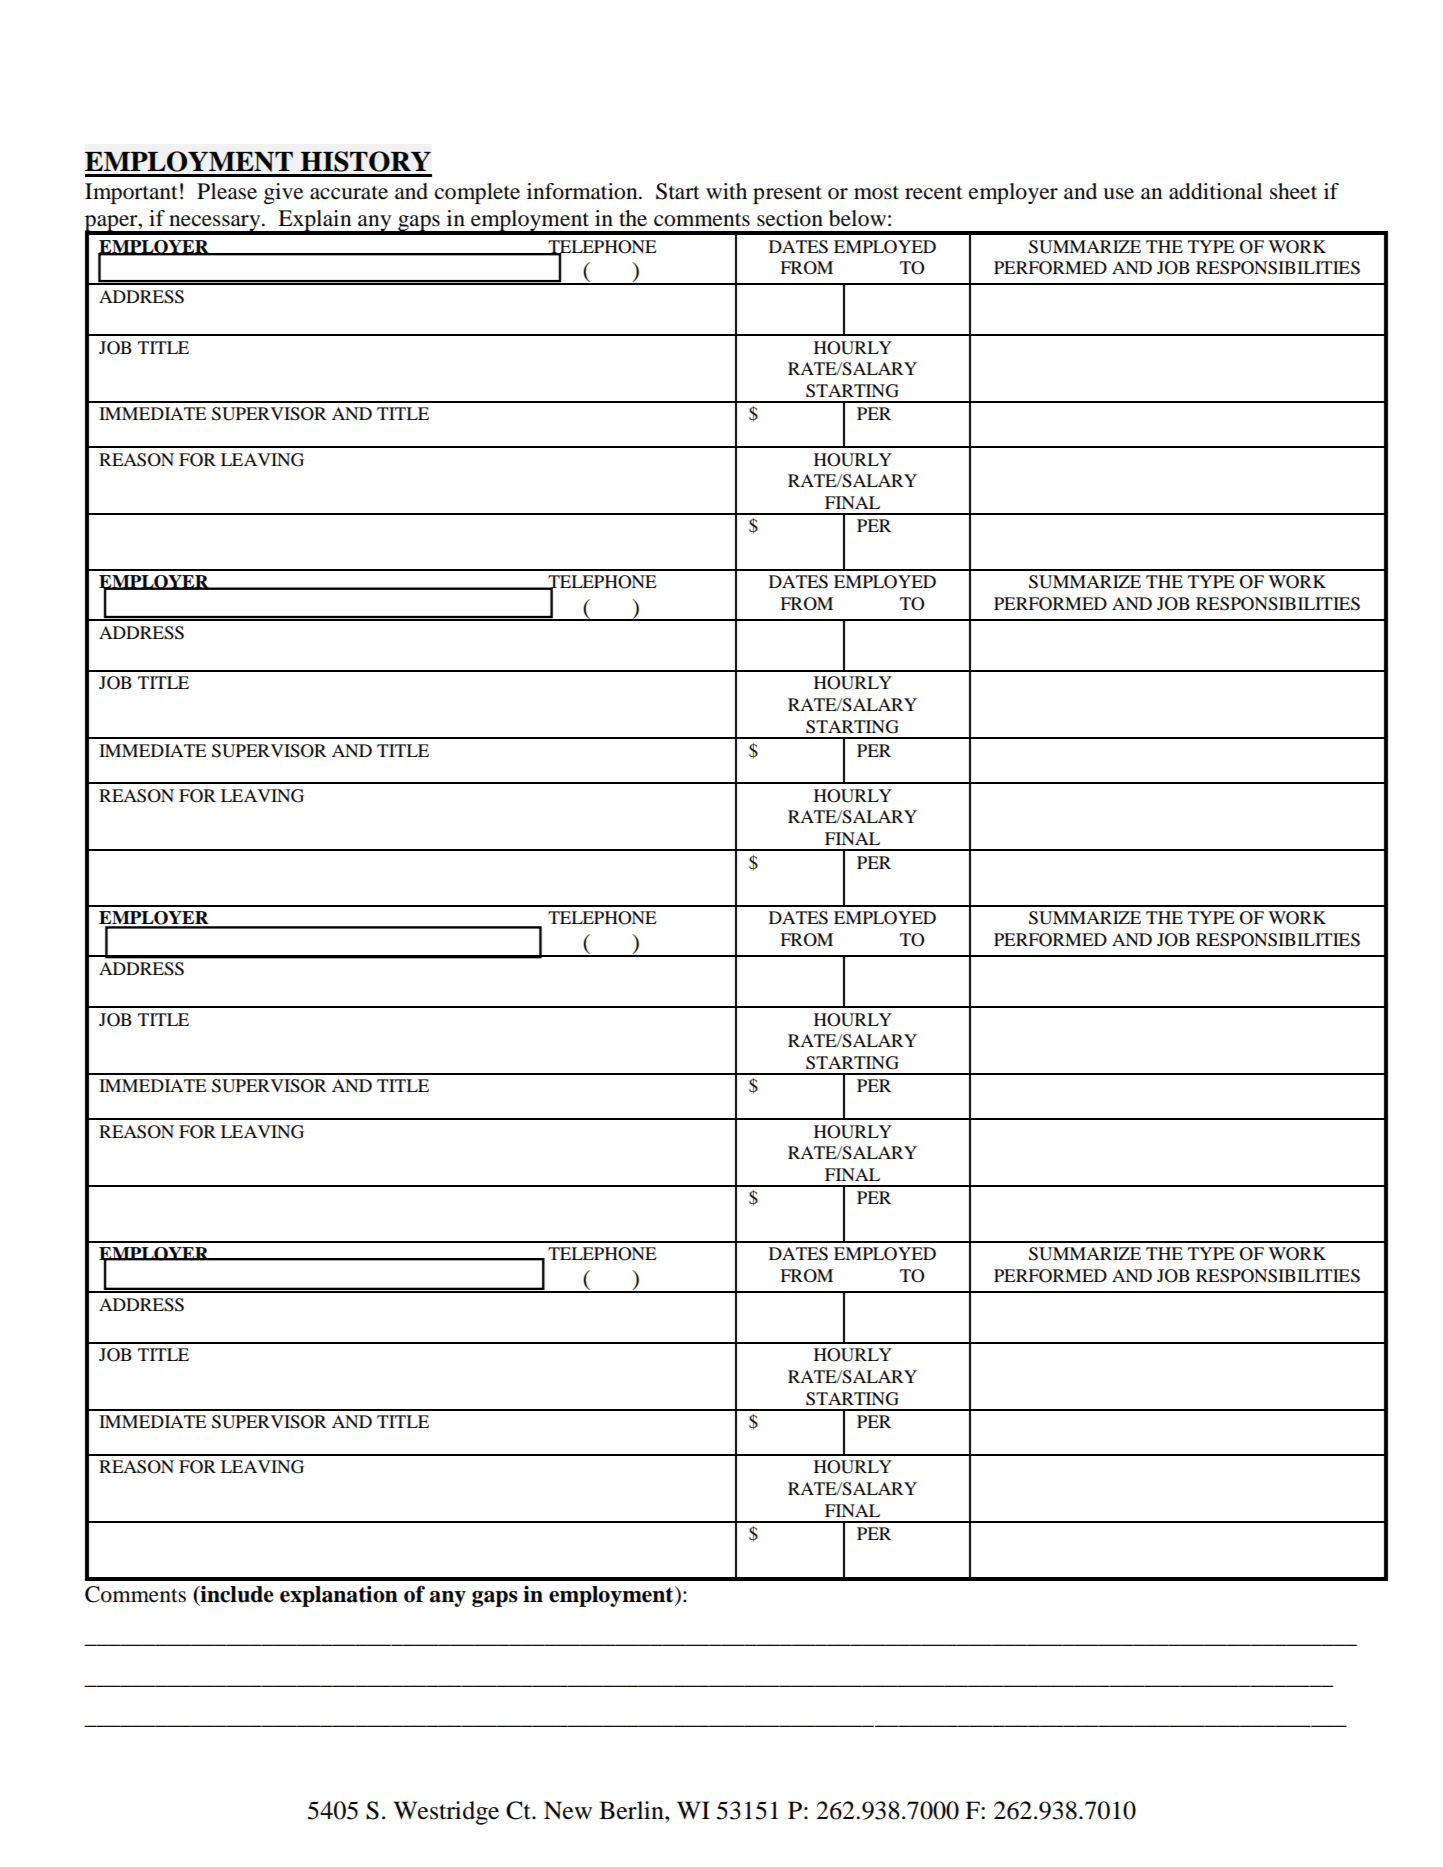 This screenshot has width=1443, height=1867. Describe the element at coordinates (568, 1810) in the screenshot. I see `New` at that location.
